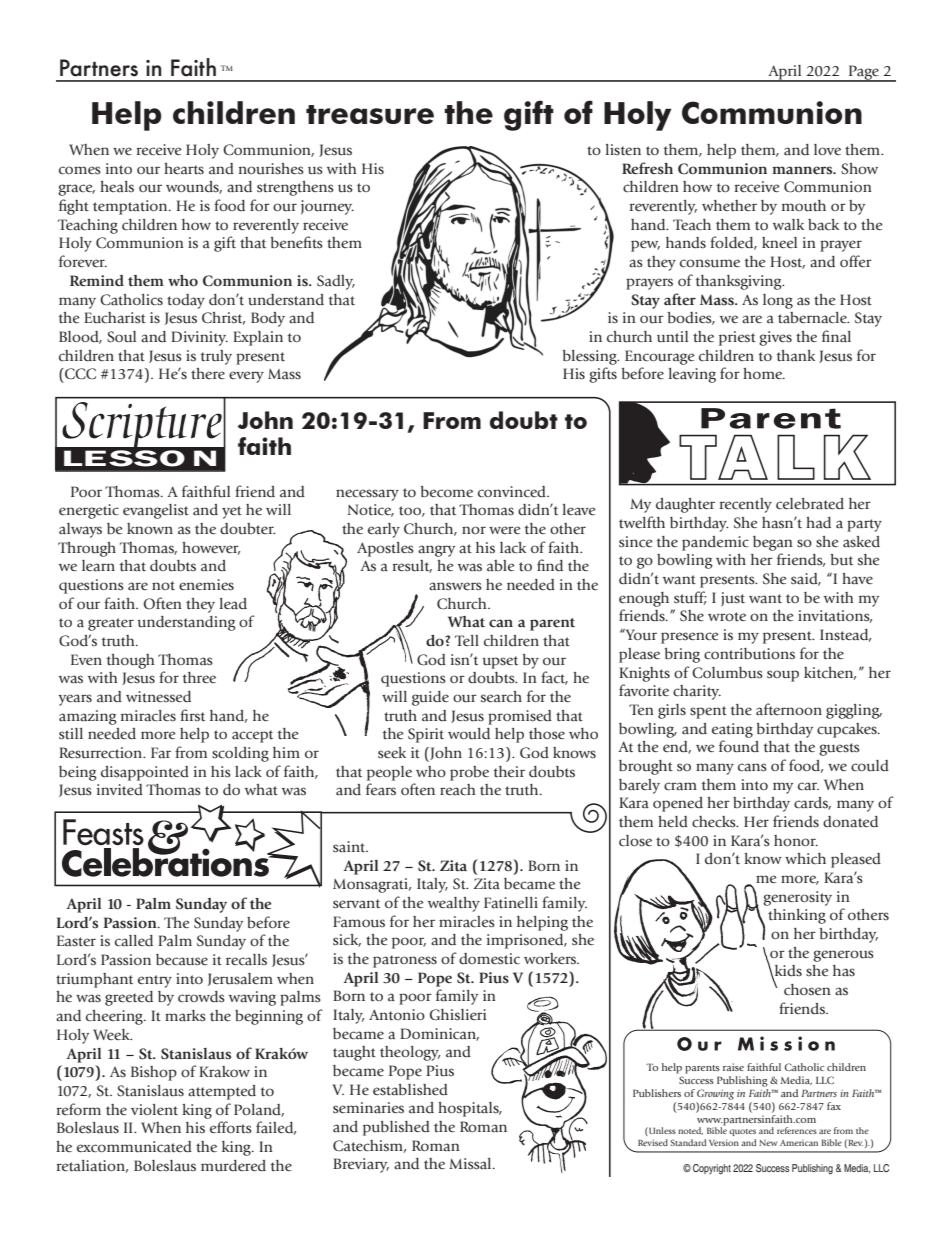  What do you see at coordinates (827, 149) in the page?
I see `love` at bounding box center [827, 149].
